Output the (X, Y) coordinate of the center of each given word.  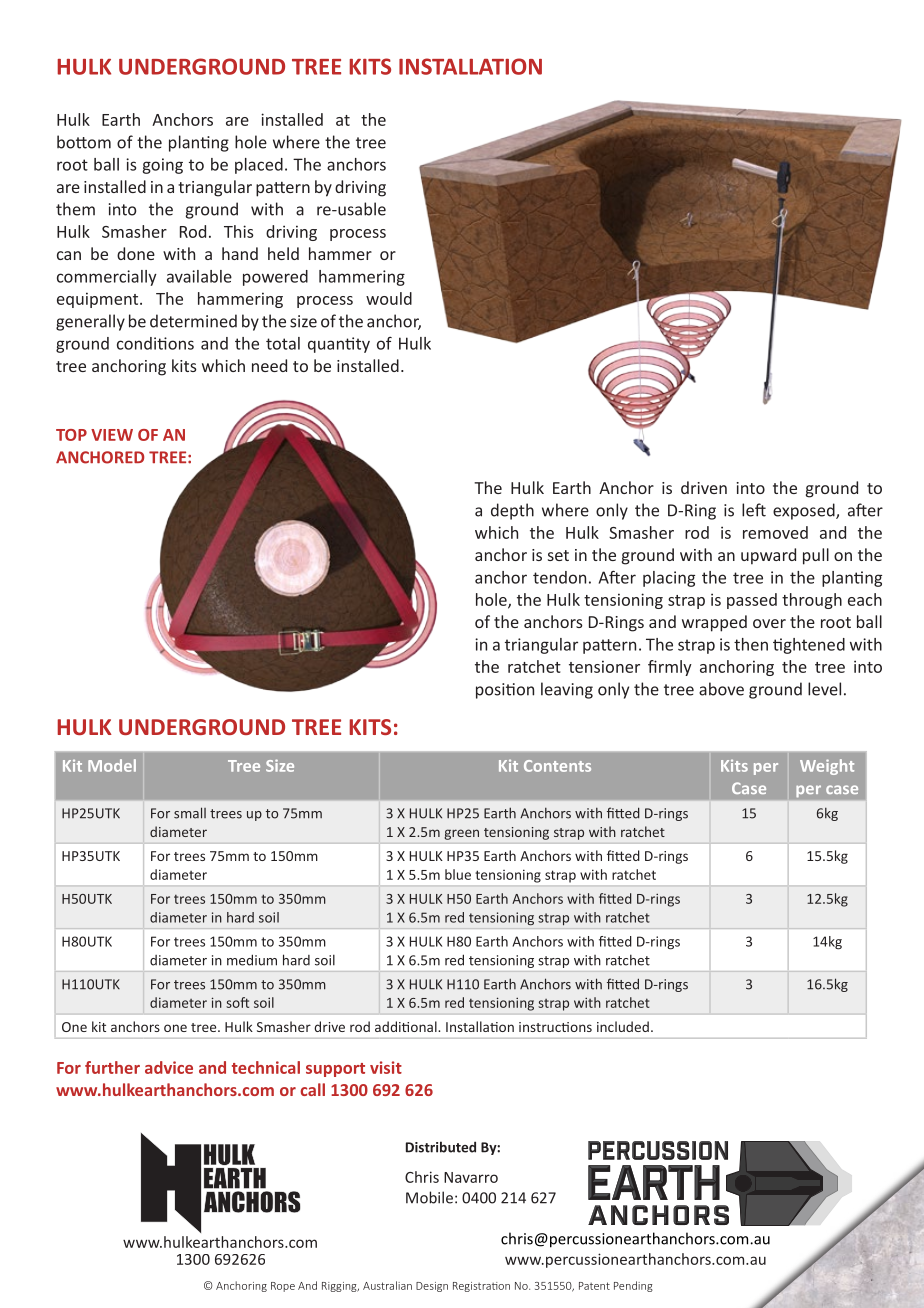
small (190, 813)
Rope (283, 1287)
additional (407, 1026)
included (623, 1026)
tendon (559, 577)
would (389, 298)
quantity (339, 345)
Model (112, 765)
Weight (827, 767)
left (754, 510)
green (462, 834)
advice (169, 1067)
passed (752, 601)
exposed (805, 511)
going (162, 166)
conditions (155, 343)
